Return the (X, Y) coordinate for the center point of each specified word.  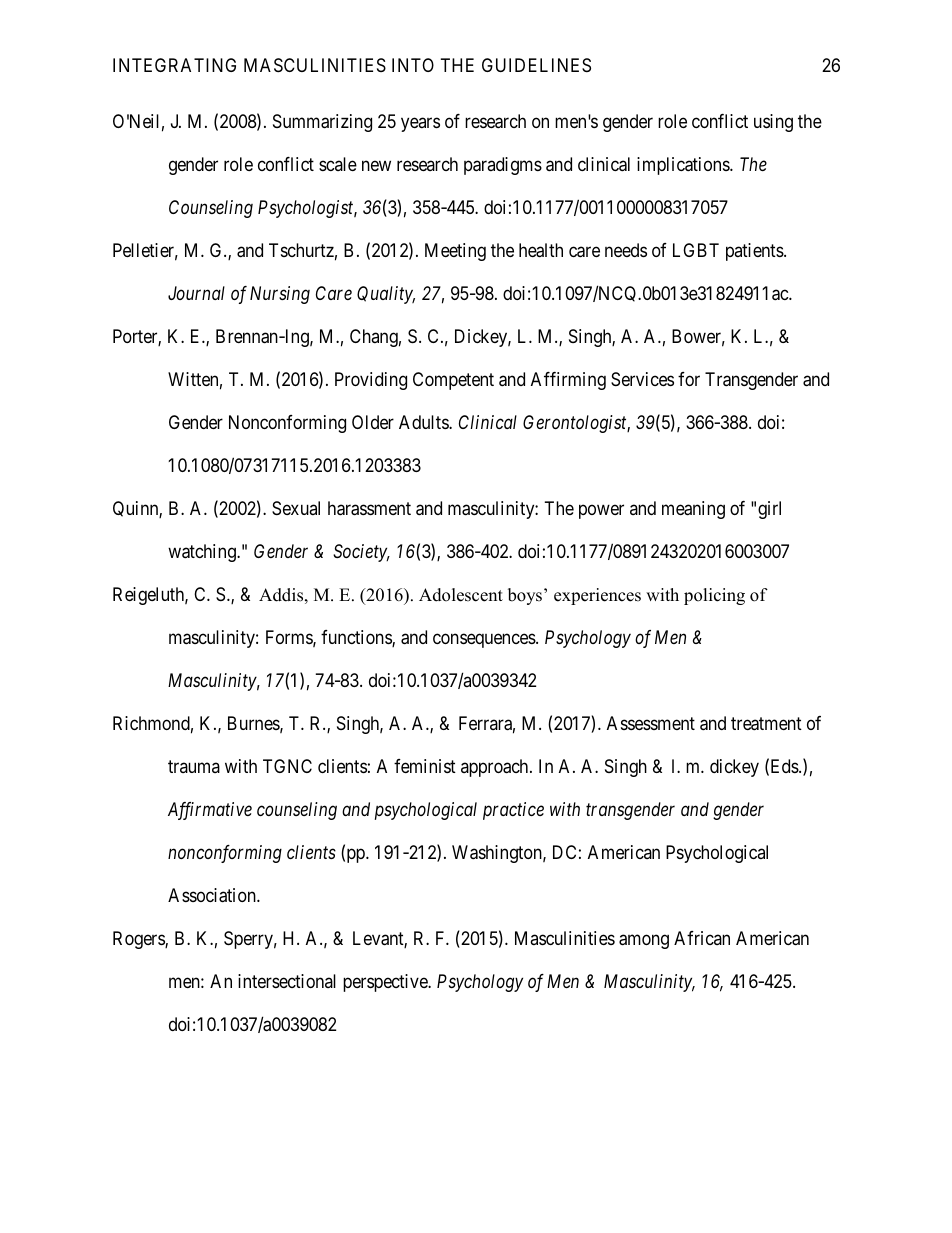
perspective (386, 983)
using (773, 123)
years (420, 125)
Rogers (139, 940)
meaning (693, 510)
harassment (369, 508)
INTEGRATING (174, 65)
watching (203, 553)
